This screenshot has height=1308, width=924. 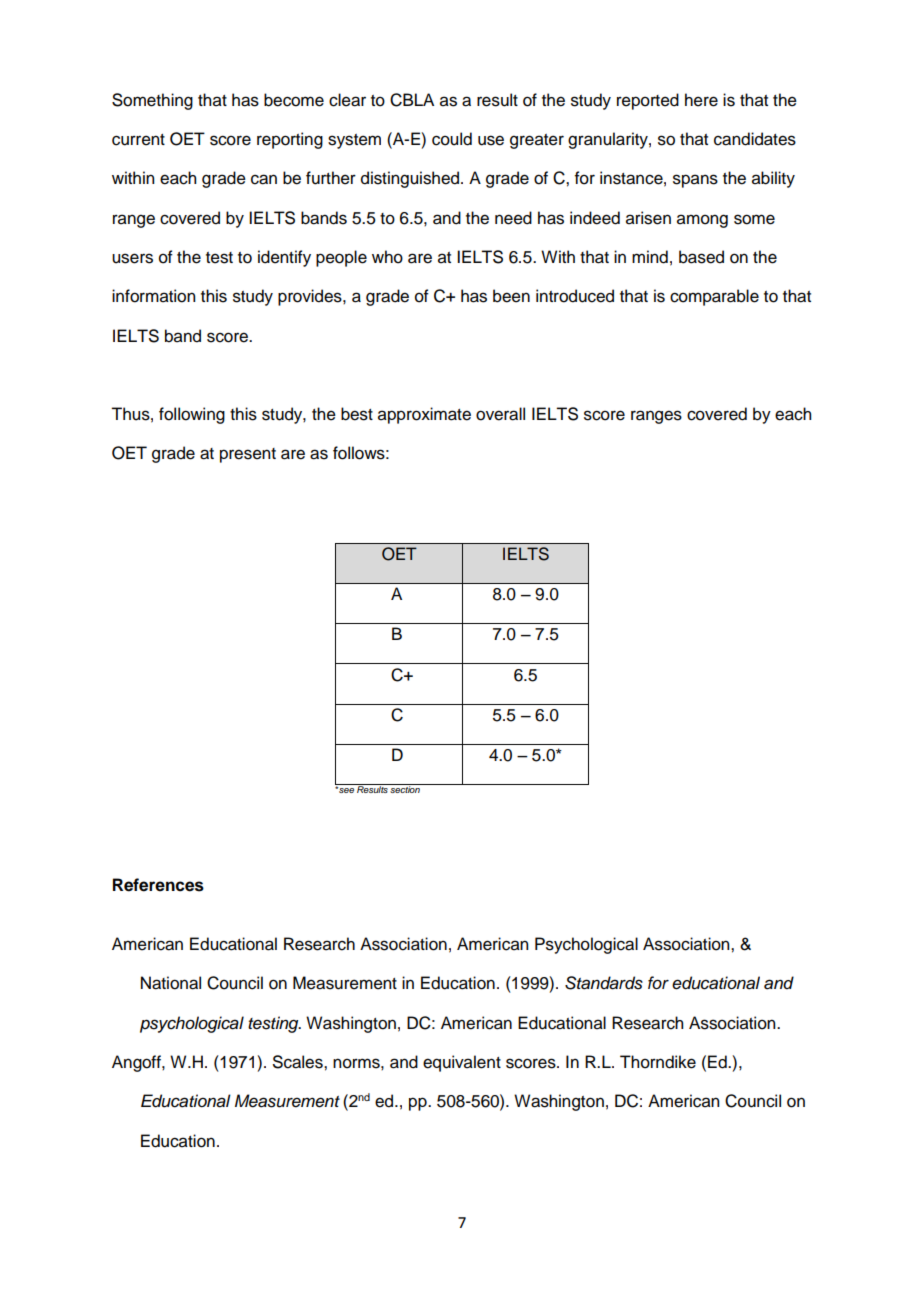 What do you see at coordinates (658, 1062) in the screenshot?
I see `Thorndike` at bounding box center [658, 1062].
